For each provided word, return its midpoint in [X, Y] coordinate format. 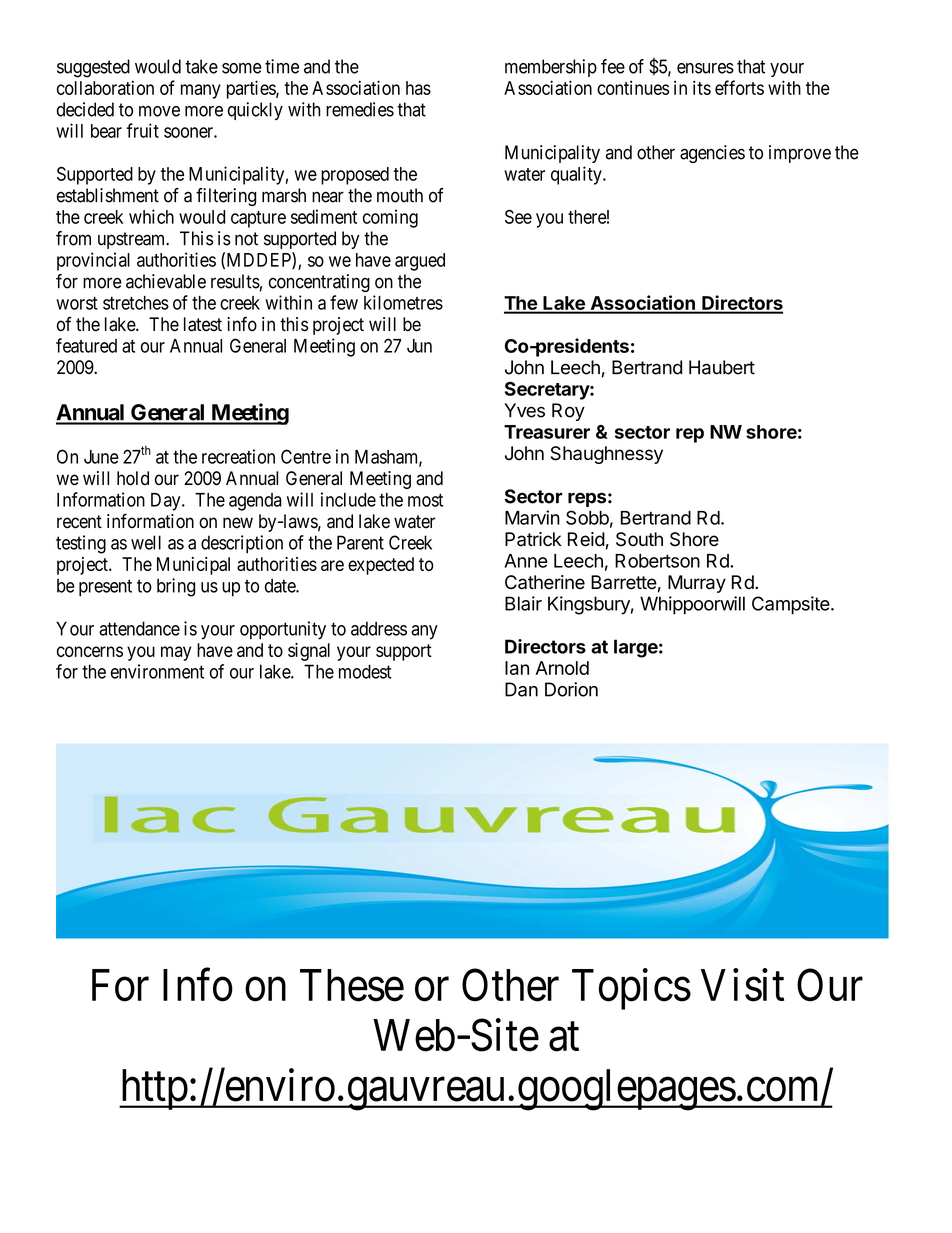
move [159, 111]
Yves [525, 410]
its [702, 87]
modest [365, 671]
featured [86, 345]
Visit [742, 985]
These [352, 985]
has [418, 88]
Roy [568, 412]
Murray [697, 584]
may [176, 653]
